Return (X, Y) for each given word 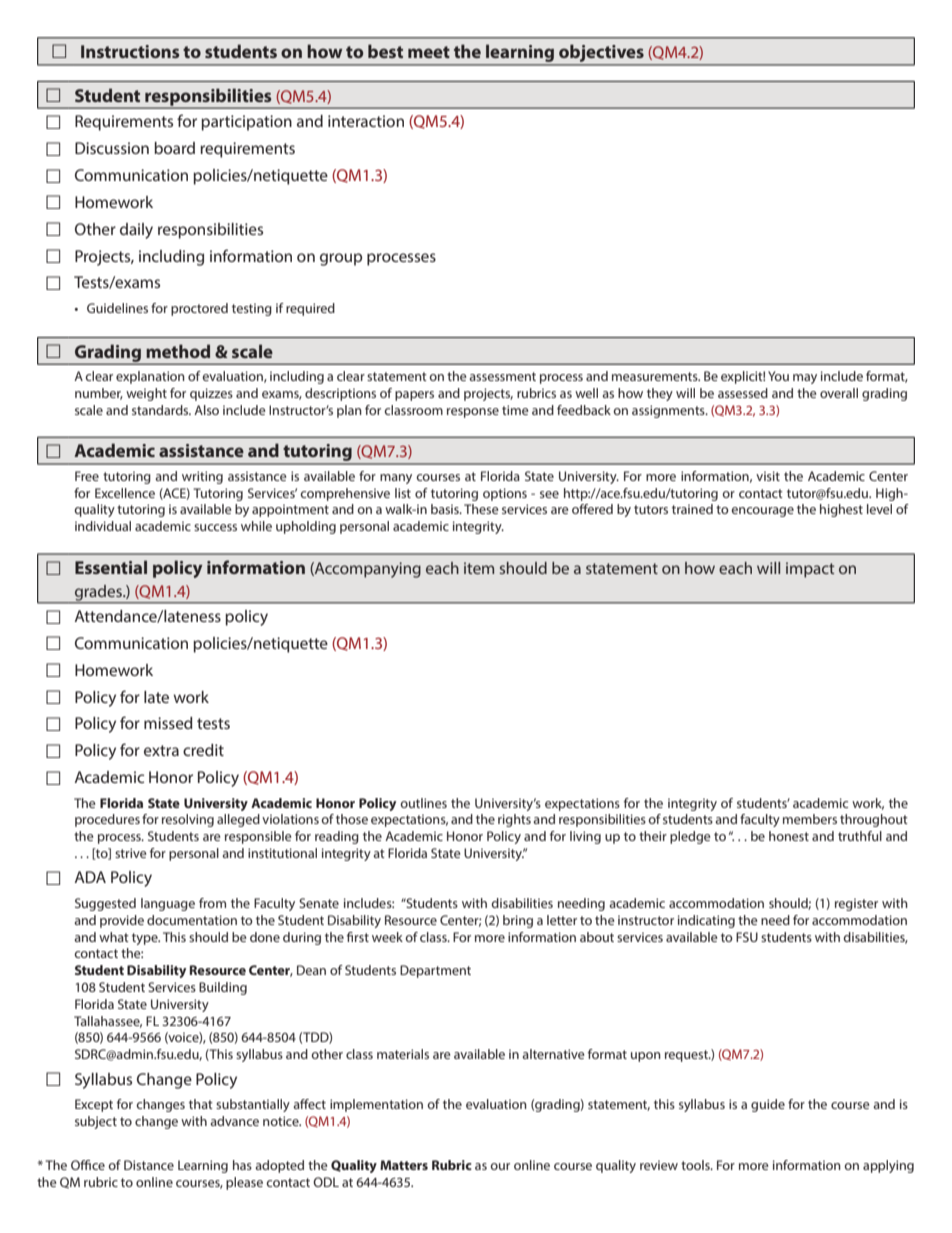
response (473, 413)
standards (161, 410)
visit (768, 476)
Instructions (130, 51)
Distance (149, 1165)
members (810, 819)
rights (514, 820)
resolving (188, 820)
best (385, 51)
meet (429, 52)
